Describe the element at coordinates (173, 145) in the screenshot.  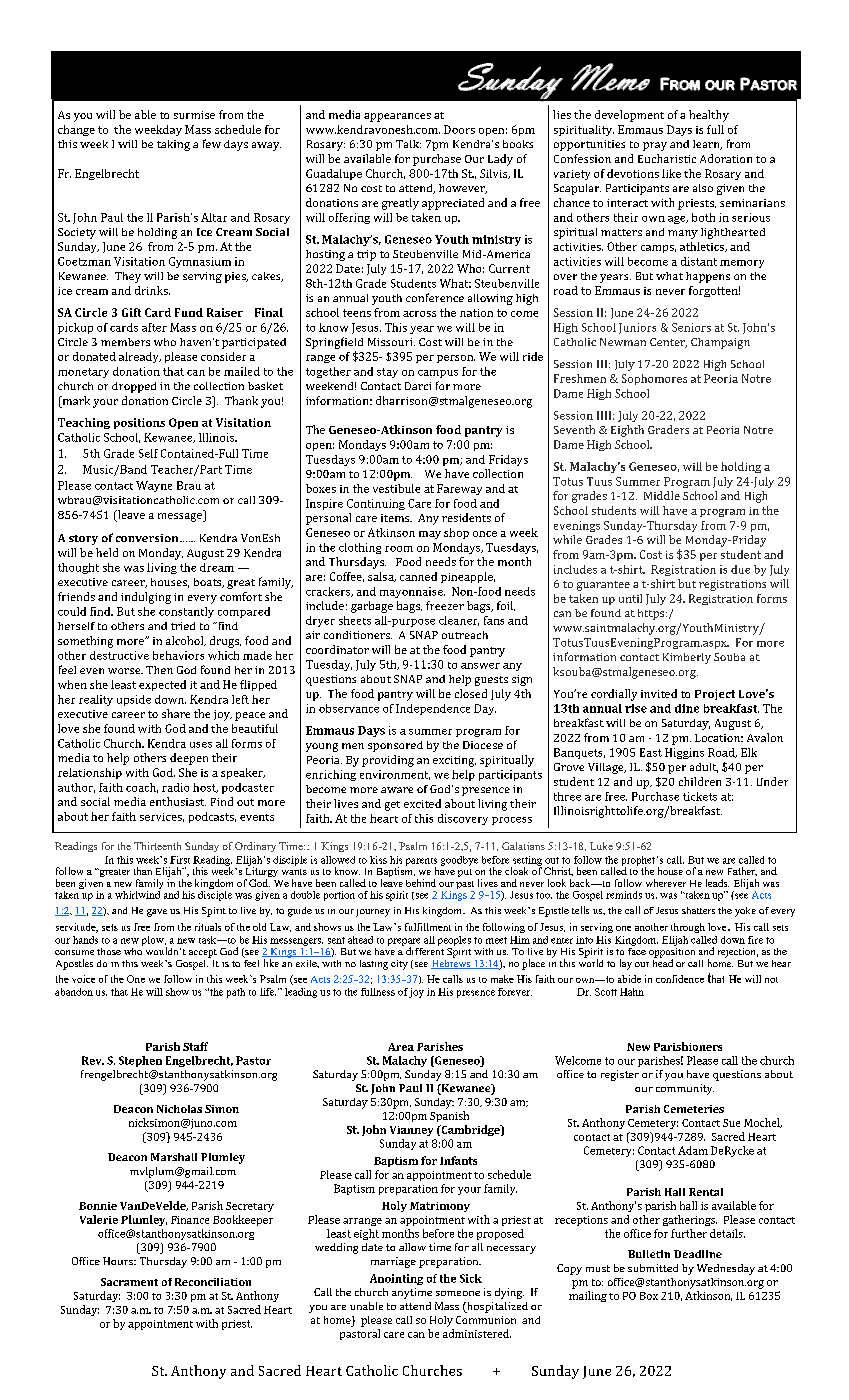
I see `taking` at that location.
